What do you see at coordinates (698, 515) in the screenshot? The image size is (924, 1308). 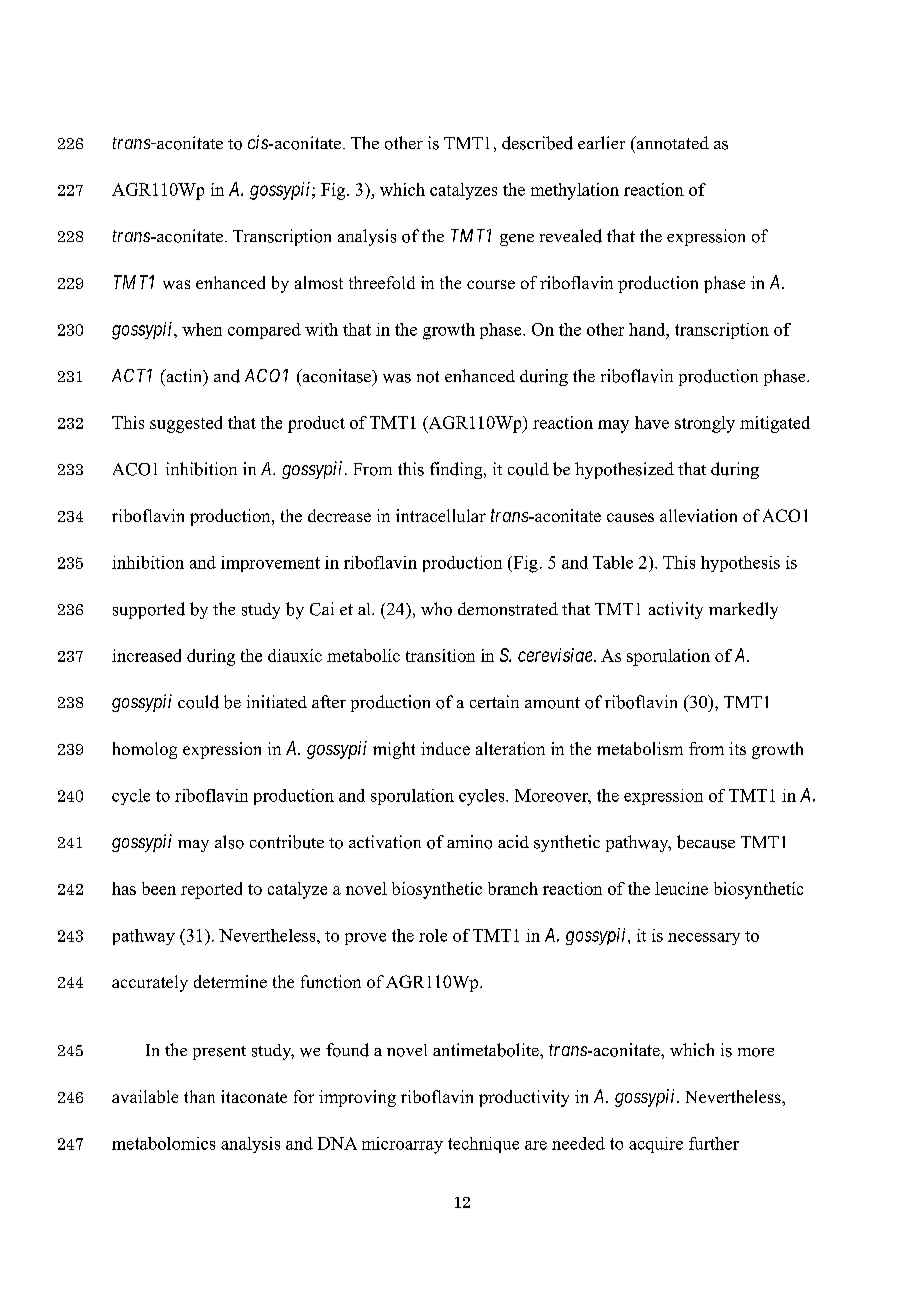 I see `alleviation` at bounding box center [698, 515].
